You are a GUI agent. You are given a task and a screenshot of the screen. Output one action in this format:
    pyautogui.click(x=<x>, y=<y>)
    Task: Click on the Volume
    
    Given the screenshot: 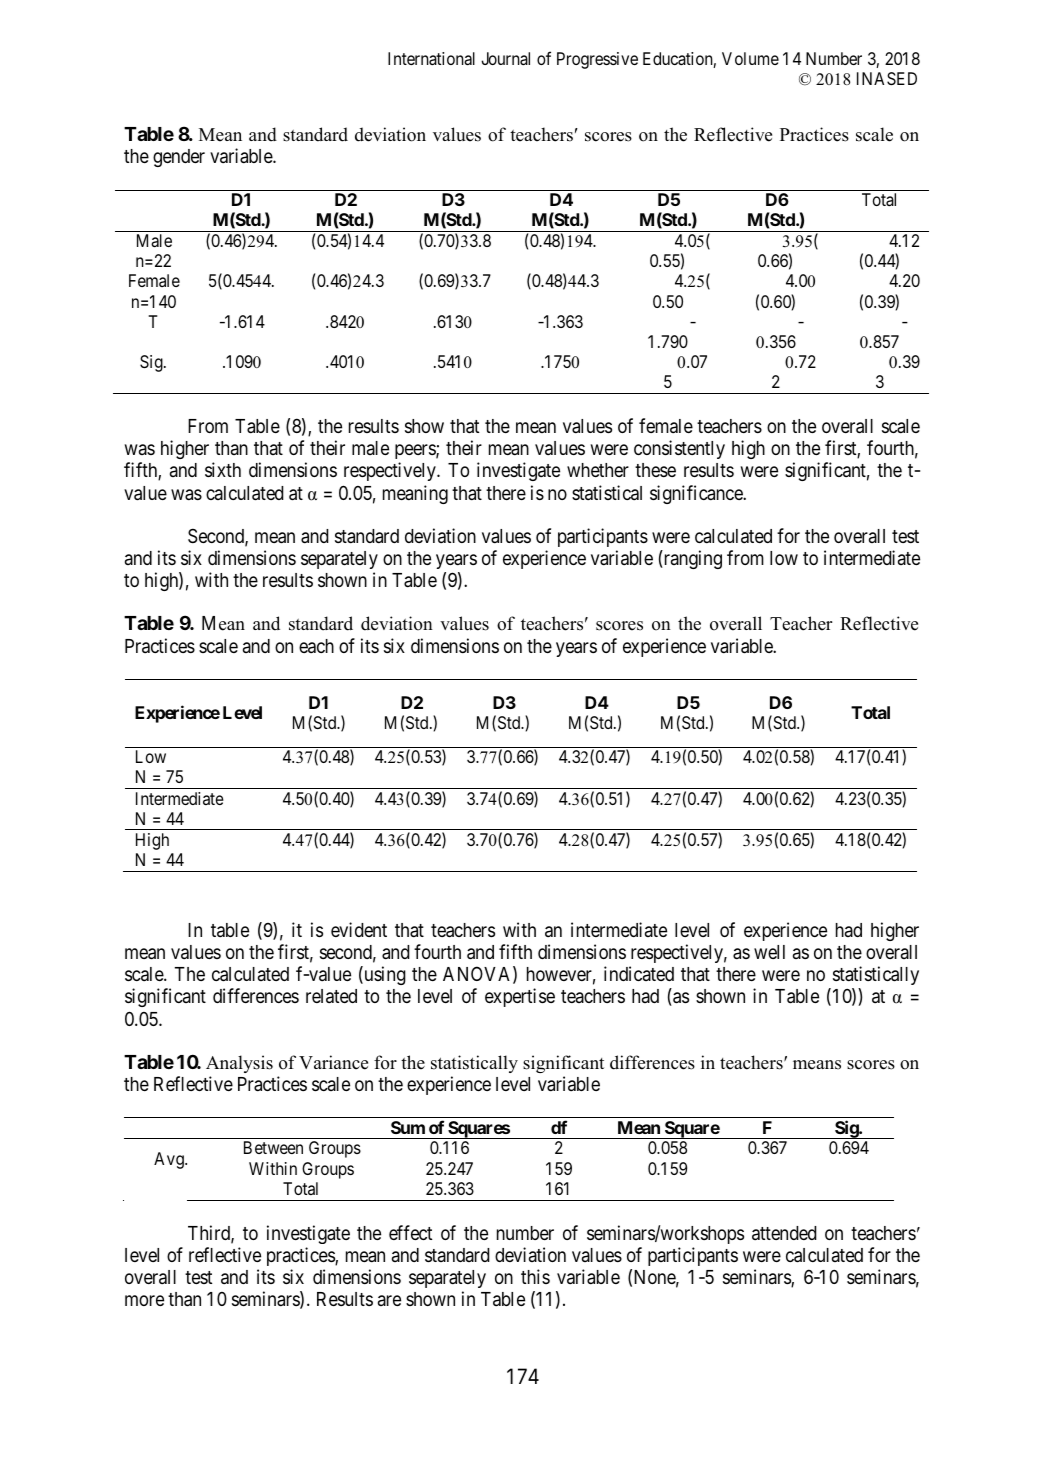 What is the action you would take?
    pyautogui.click(x=750, y=58)
